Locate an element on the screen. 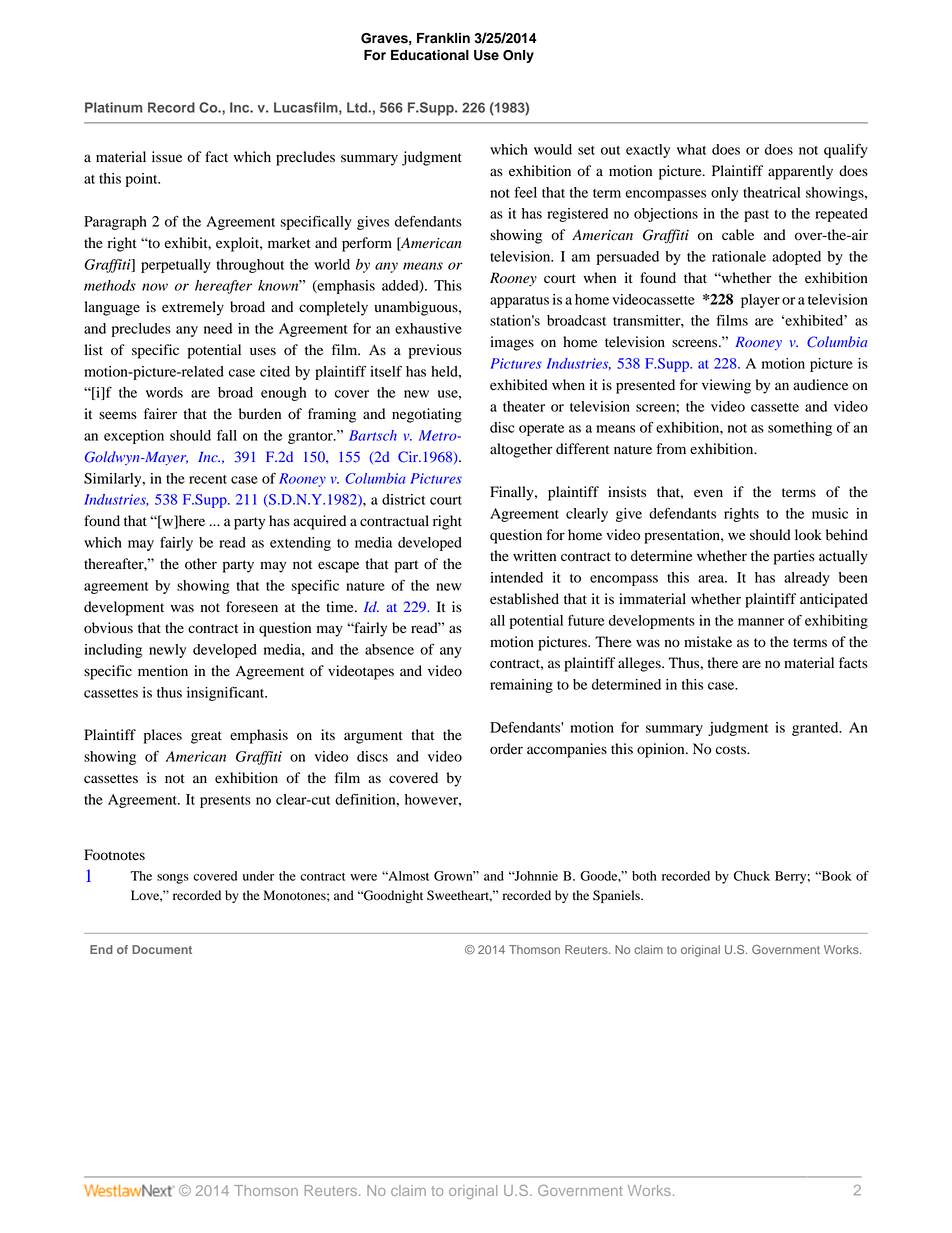 The height and width of the screenshot is (1233, 952). Educational is located at coordinates (430, 55).
